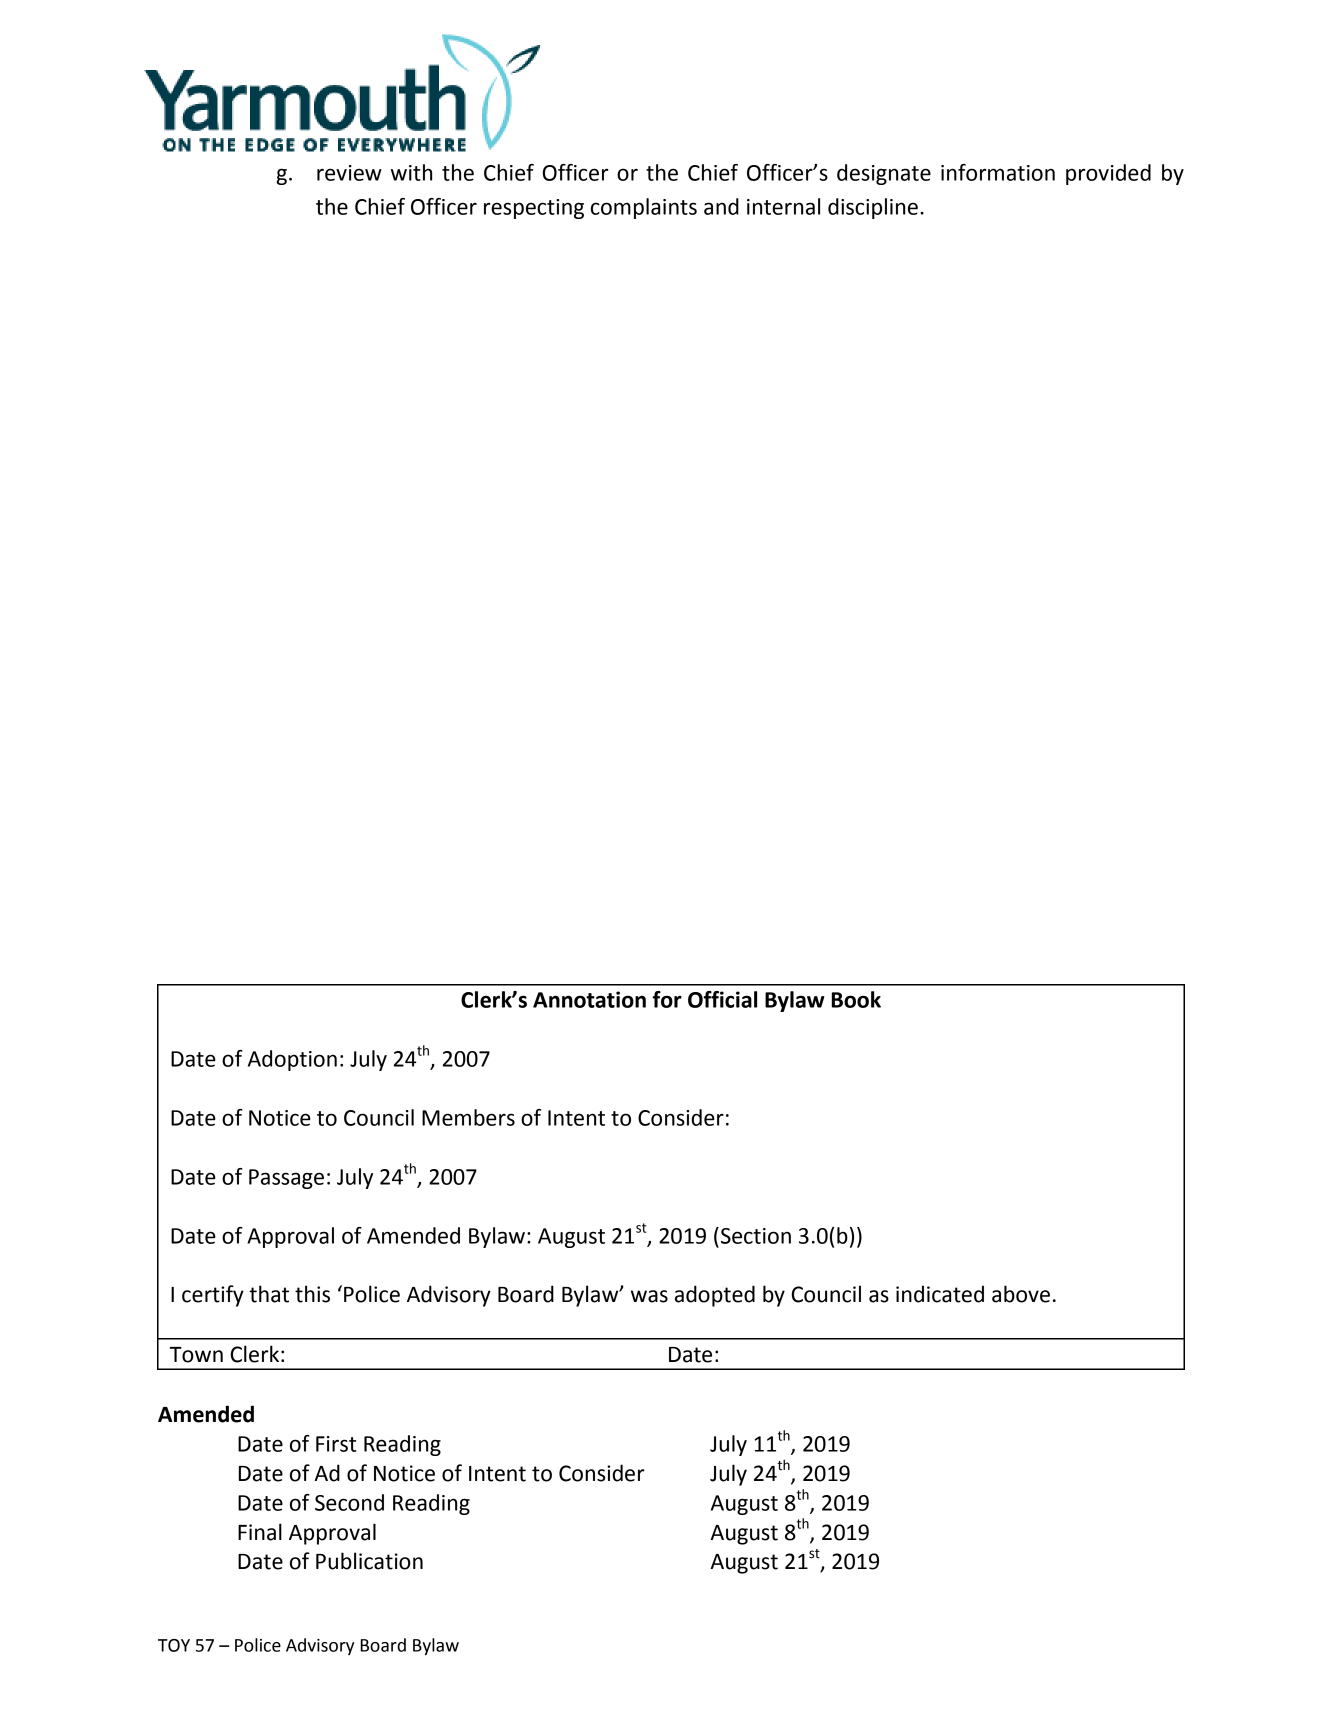 The image size is (1342, 1736). Describe the element at coordinates (998, 172) in the image. I see `information` at that location.
